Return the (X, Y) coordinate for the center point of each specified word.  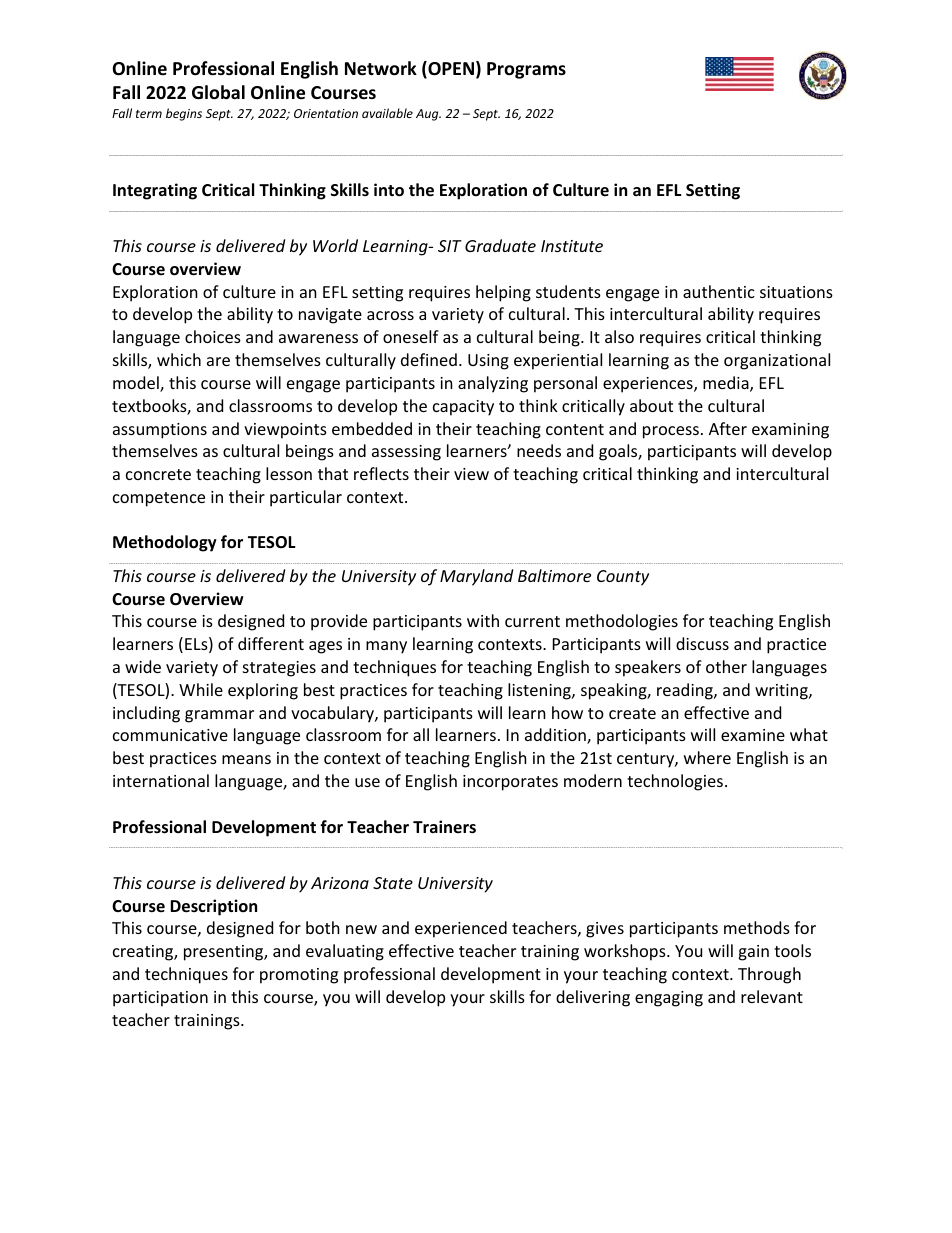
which (179, 359)
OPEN (450, 69)
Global (218, 92)
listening (540, 691)
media (727, 384)
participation (160, 999)
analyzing (493, 384)
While (201, 689)
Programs (526, 70)
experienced (461, 929)
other (726, 666)
